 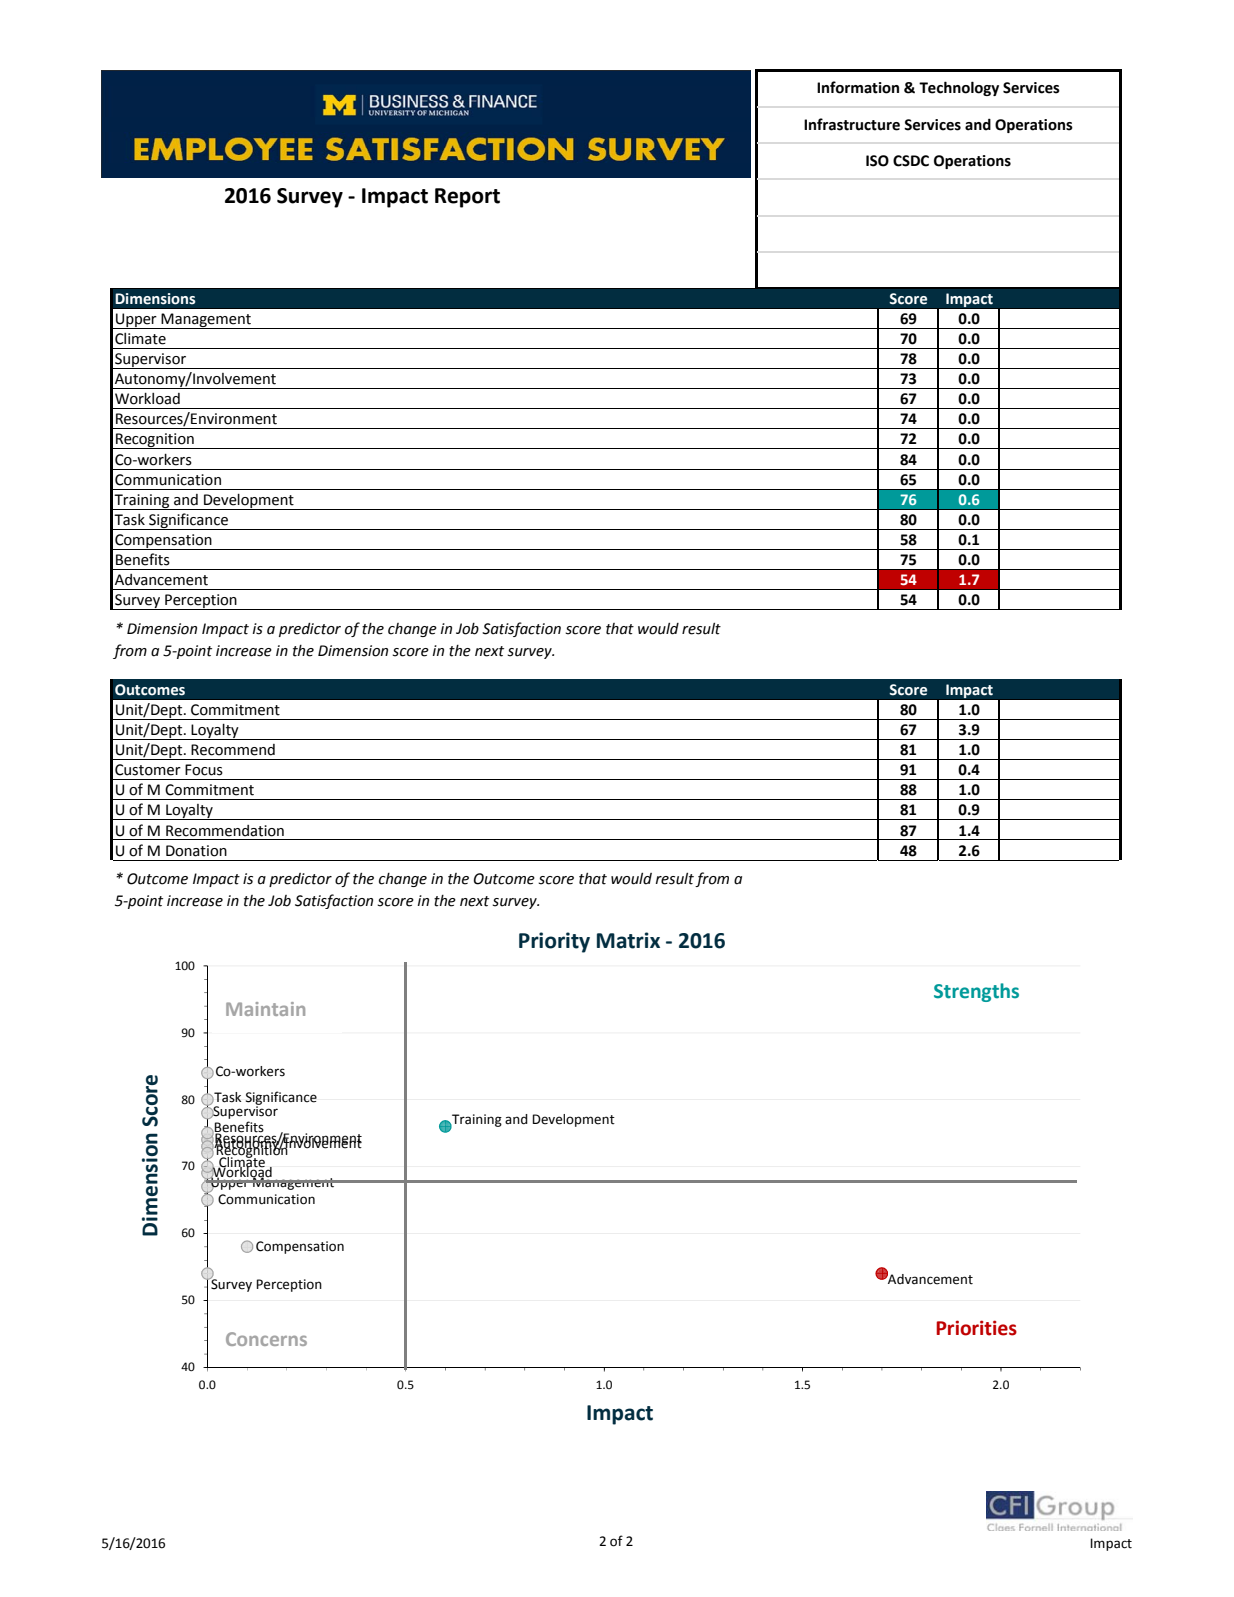 What do you see at coordinates (467, 198) in the screenshot?
I see `Report` at bounding box center [467, 198].
